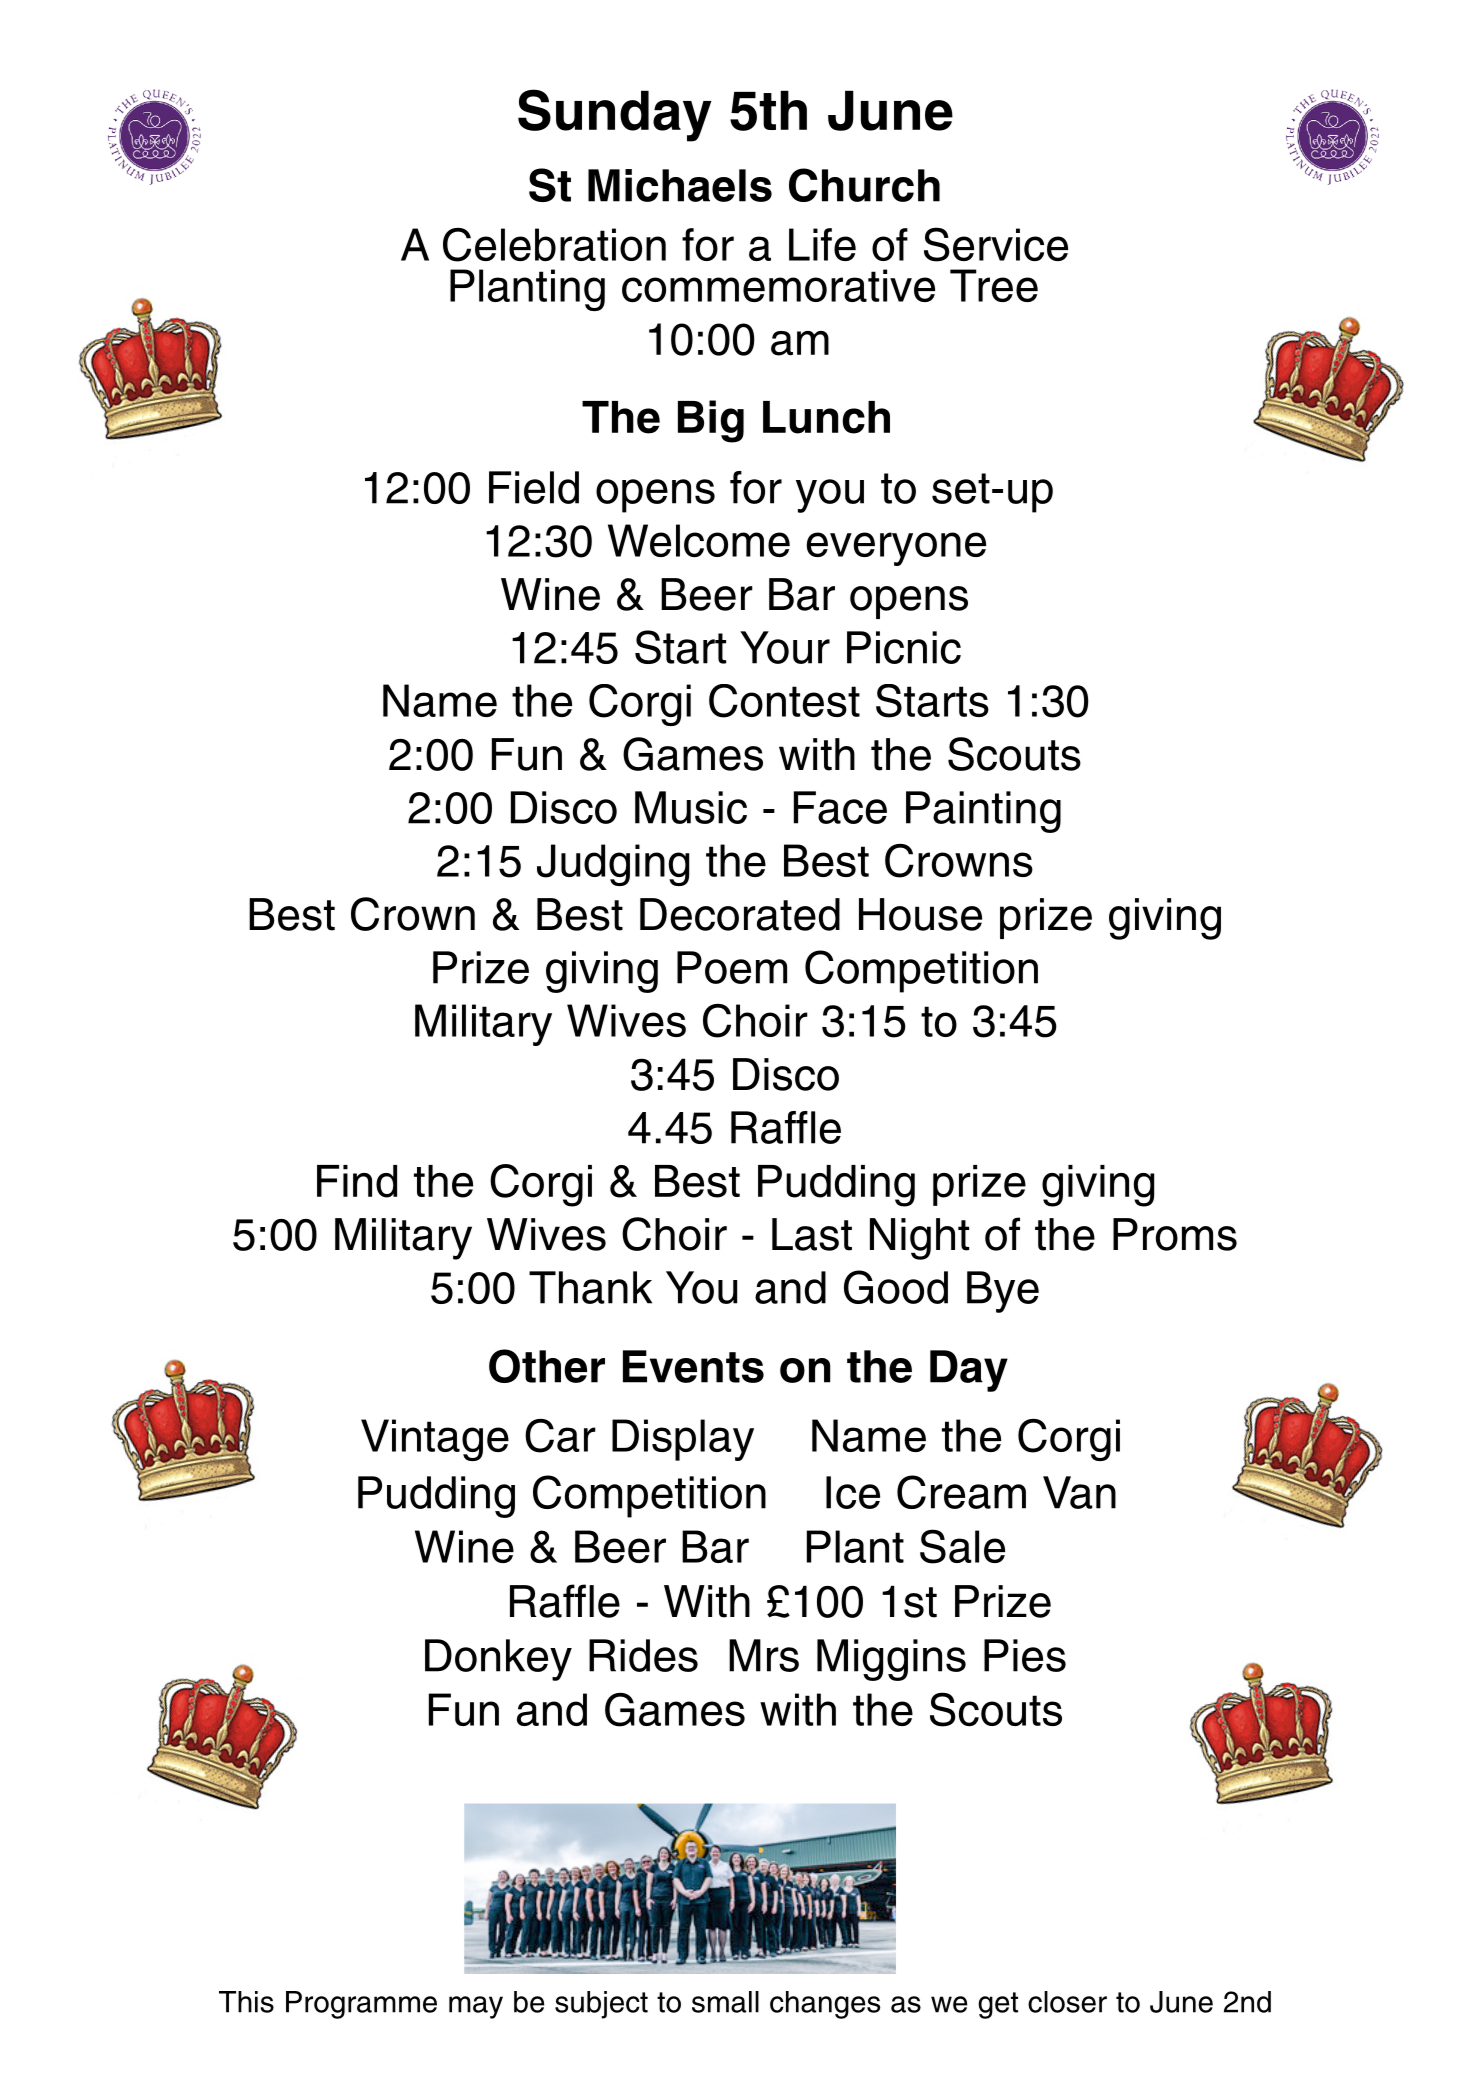 Image resolution: width=1470 pixels, height=2079 pixels. What do you see at coordinates (1175, 1234) in the document?
I see `Proms` at bounding box center [1175, 1234].
